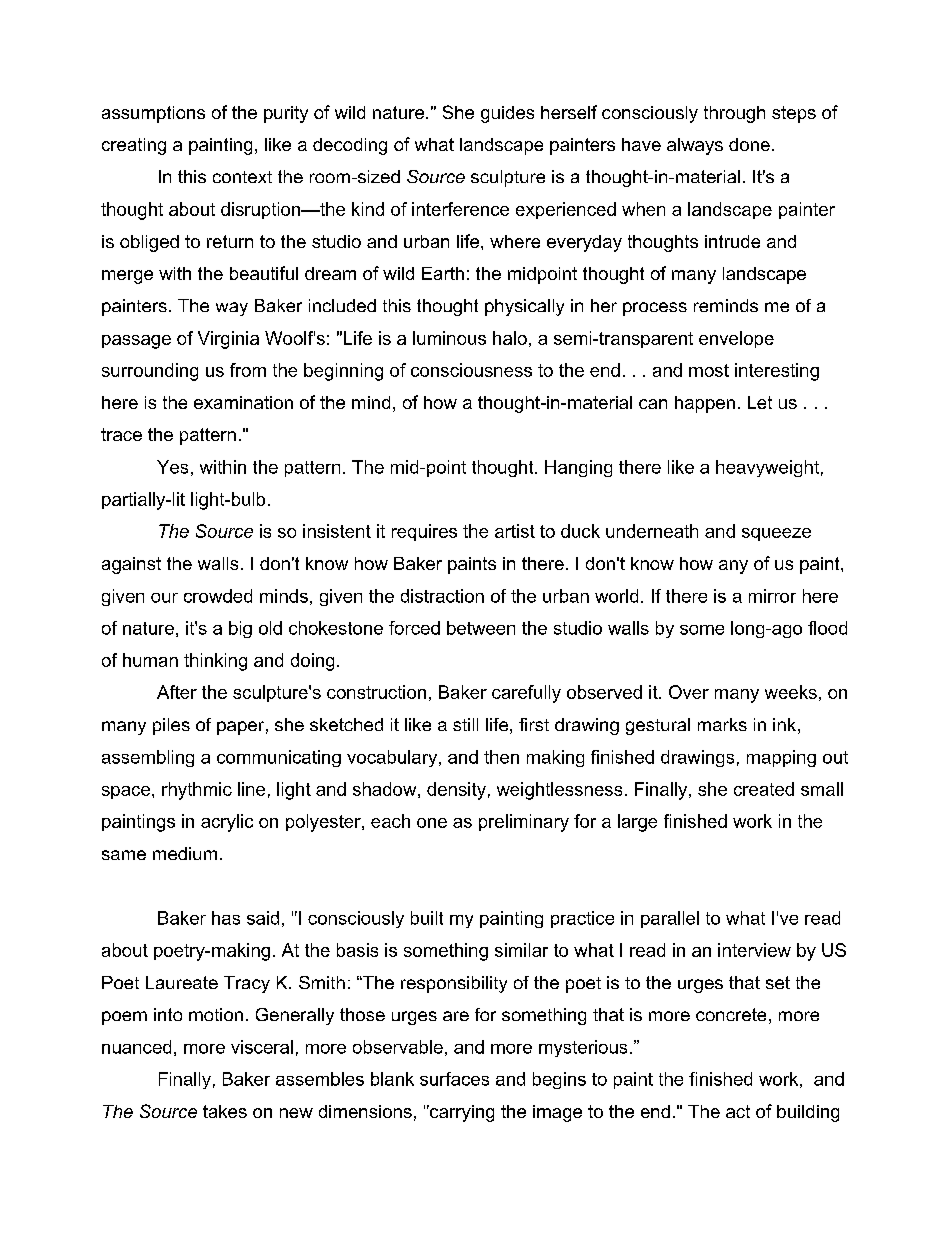 This screenshot has height=1233, width=952. Describe the element at coordinates (764, 789) in the screenshot. I see `created` at that location.
